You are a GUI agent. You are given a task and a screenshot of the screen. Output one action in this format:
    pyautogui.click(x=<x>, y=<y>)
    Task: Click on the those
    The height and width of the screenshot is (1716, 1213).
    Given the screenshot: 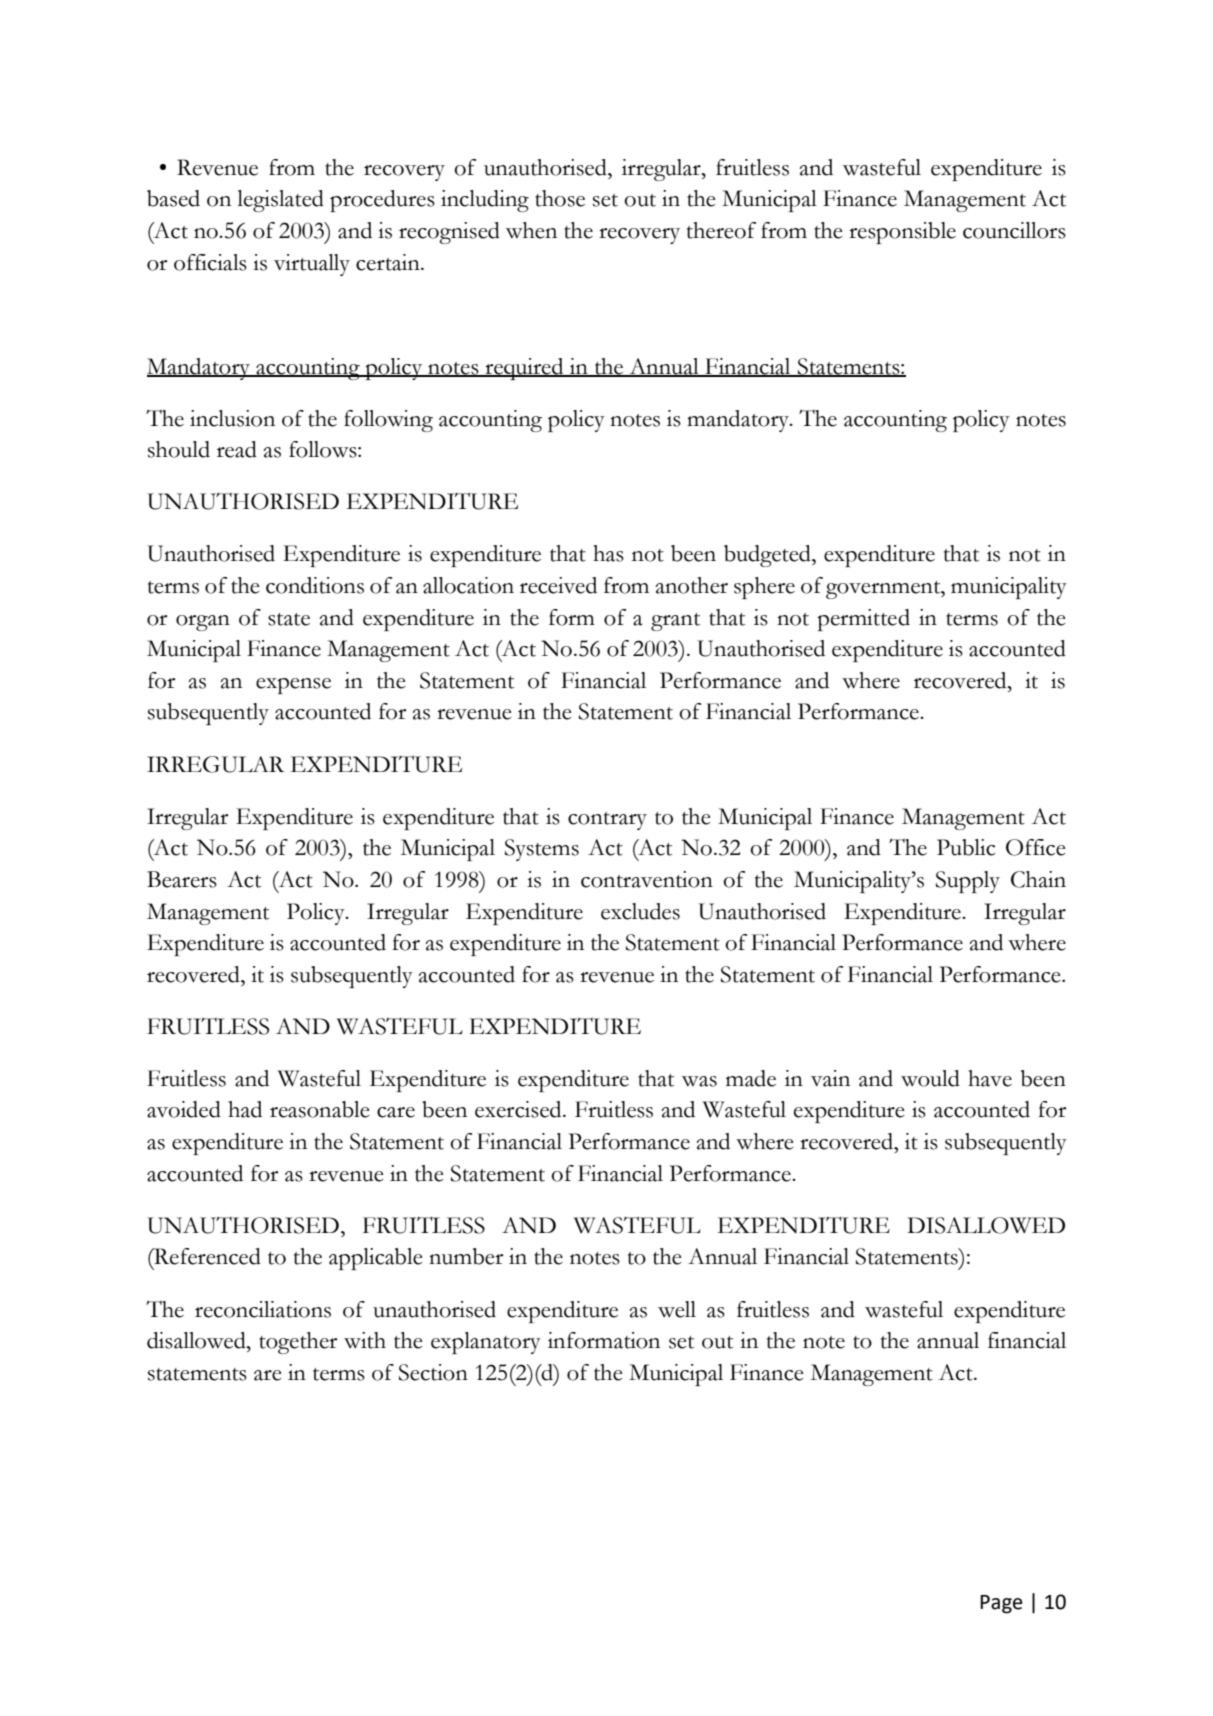 What is the action you would take?
    pyautogui.click(x=560, y=198)
